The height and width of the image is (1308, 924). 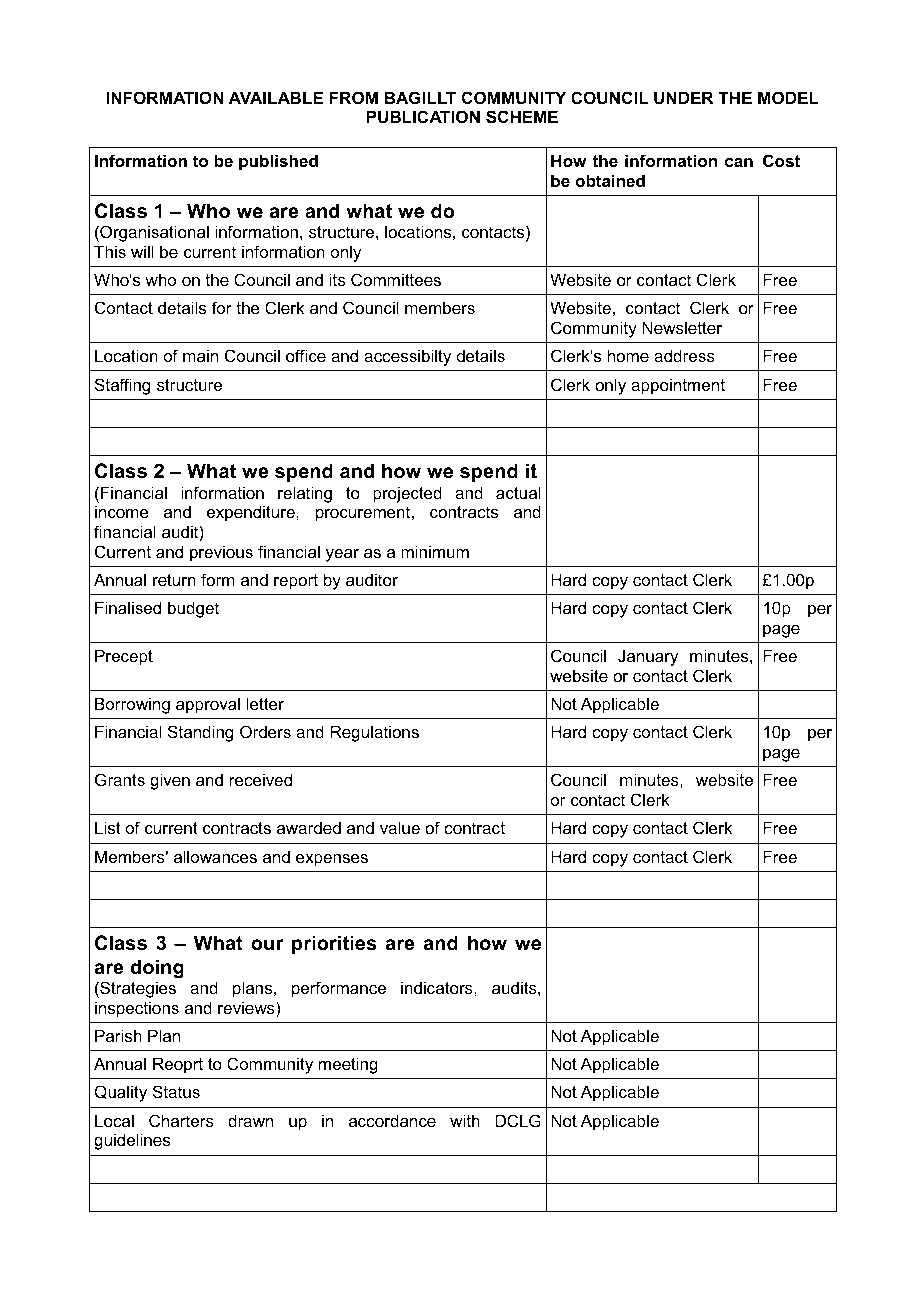 I want to click on main, so click(x=200, y=355).
